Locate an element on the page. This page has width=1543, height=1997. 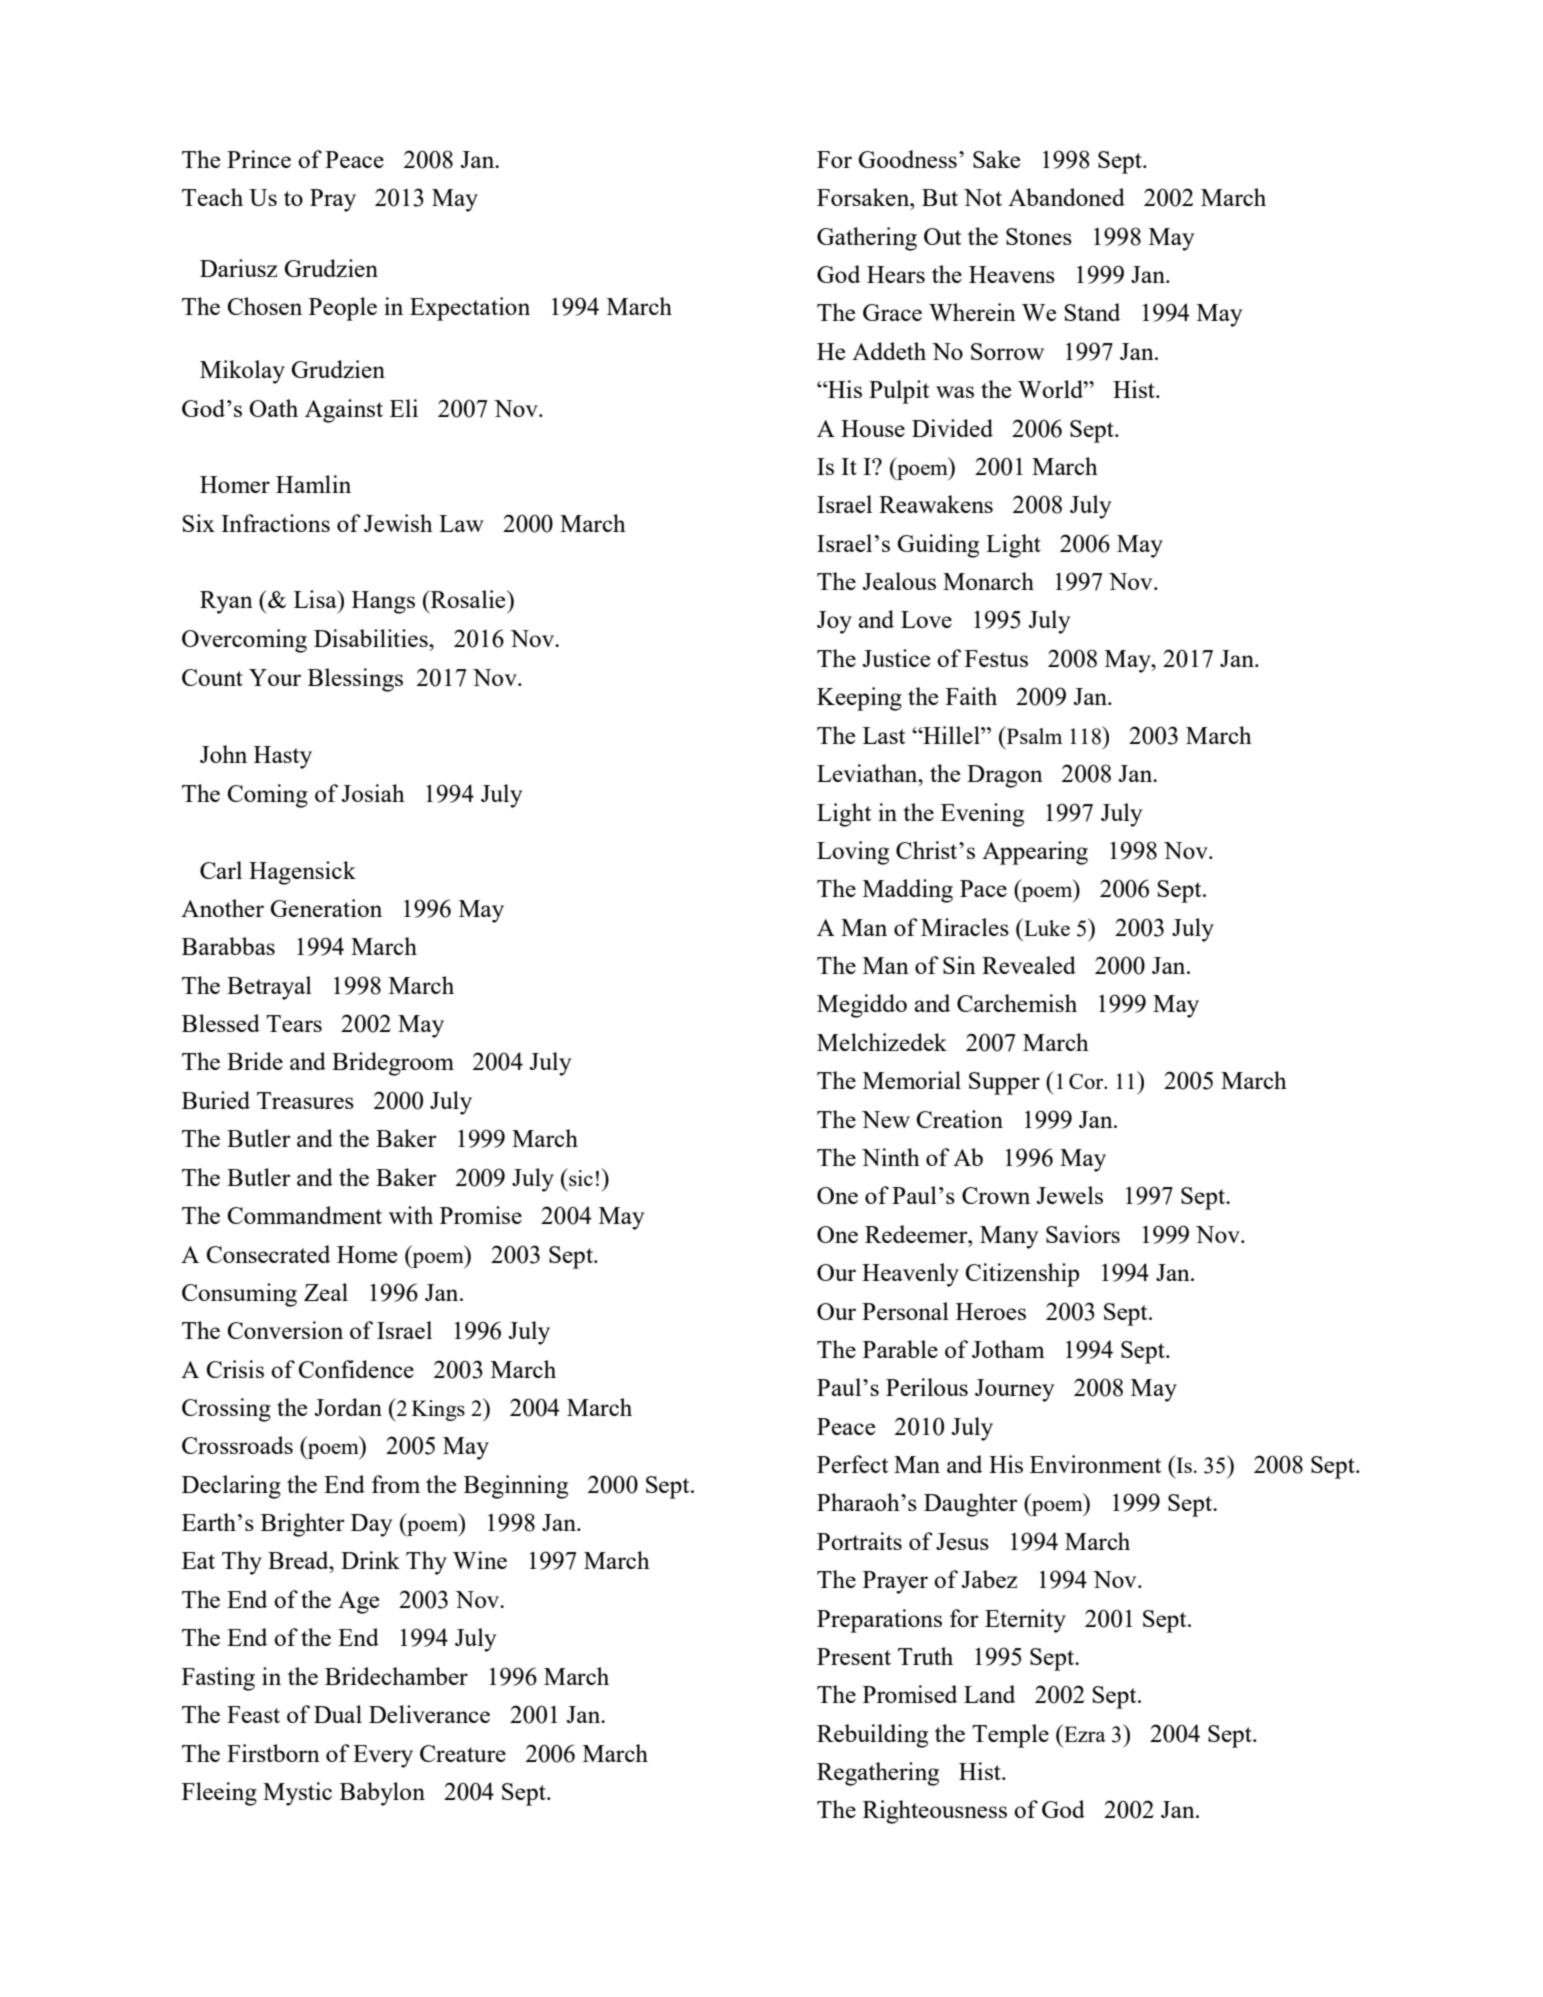
Hasty is located at coordinates (283, 757).
